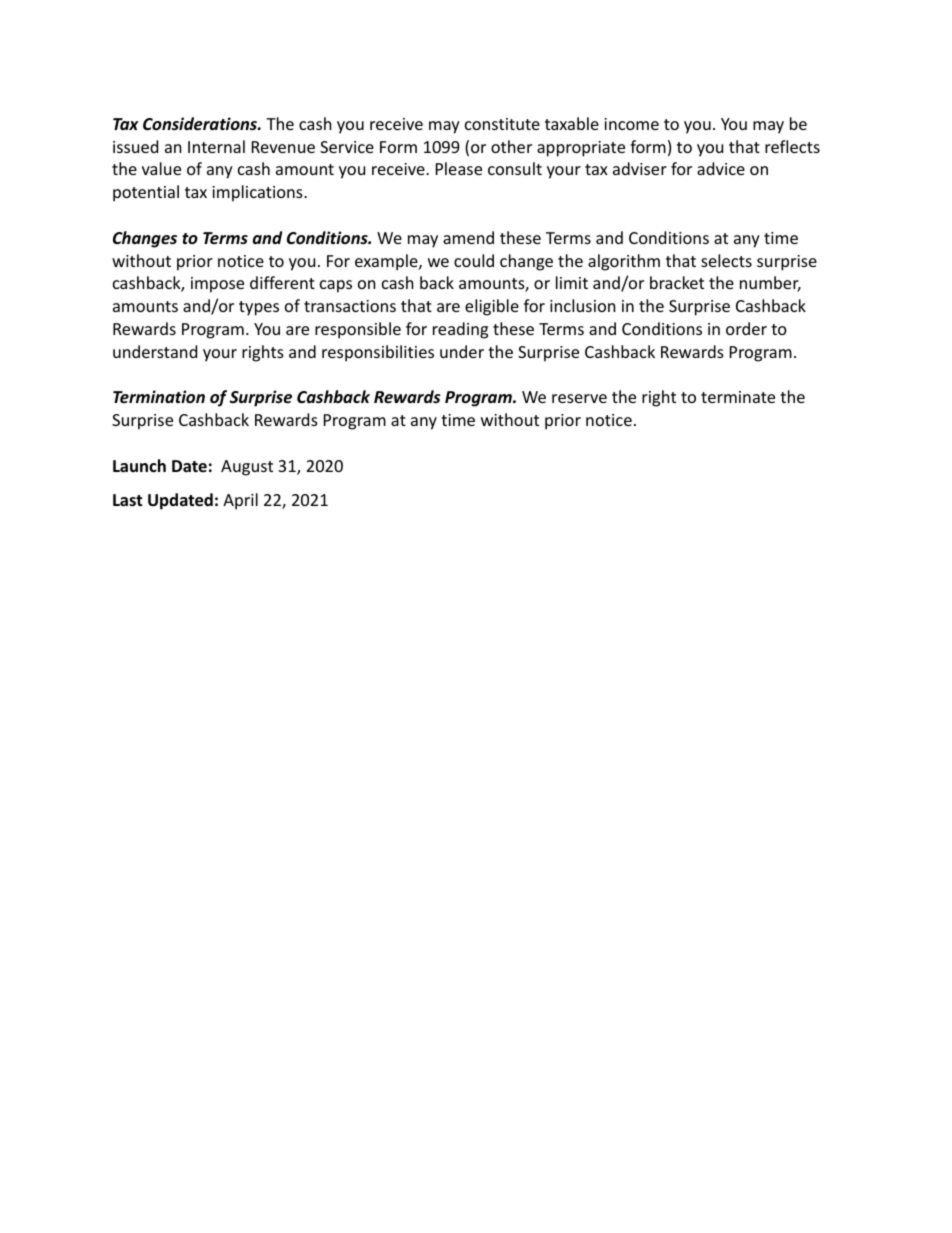  What do you see at coordinates (721, 168) in the page?
I see `advice` at bounding box center [721, 168].
